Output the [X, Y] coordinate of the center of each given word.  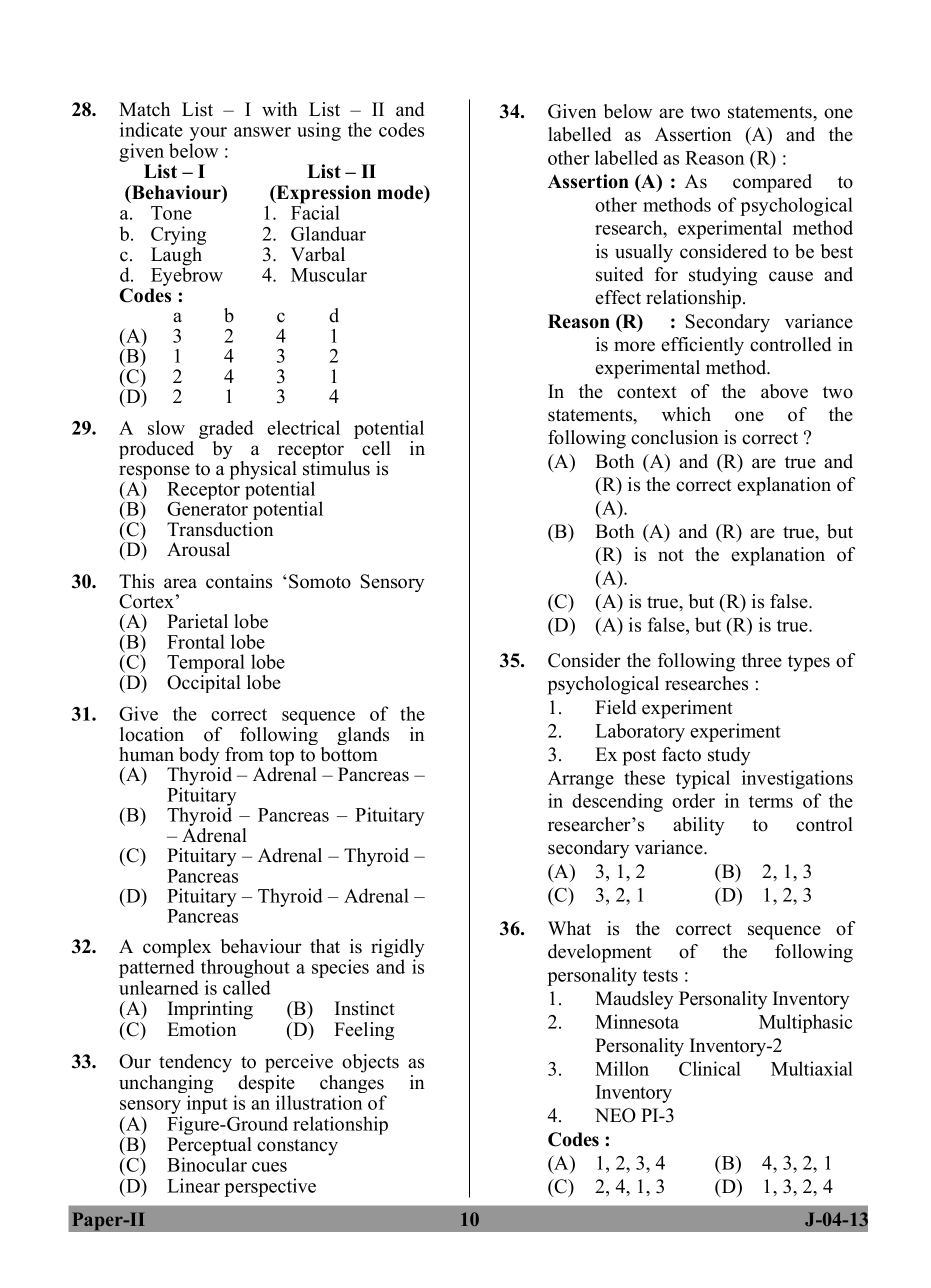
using [319, 131]
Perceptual [209, 1147]
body [198, 757]
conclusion [674, 437]
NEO [615, 1115]
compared [772, 183]
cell [376, 448]
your [208, 135]
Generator [207, 509]
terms [771, 801]
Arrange [581, 780]
